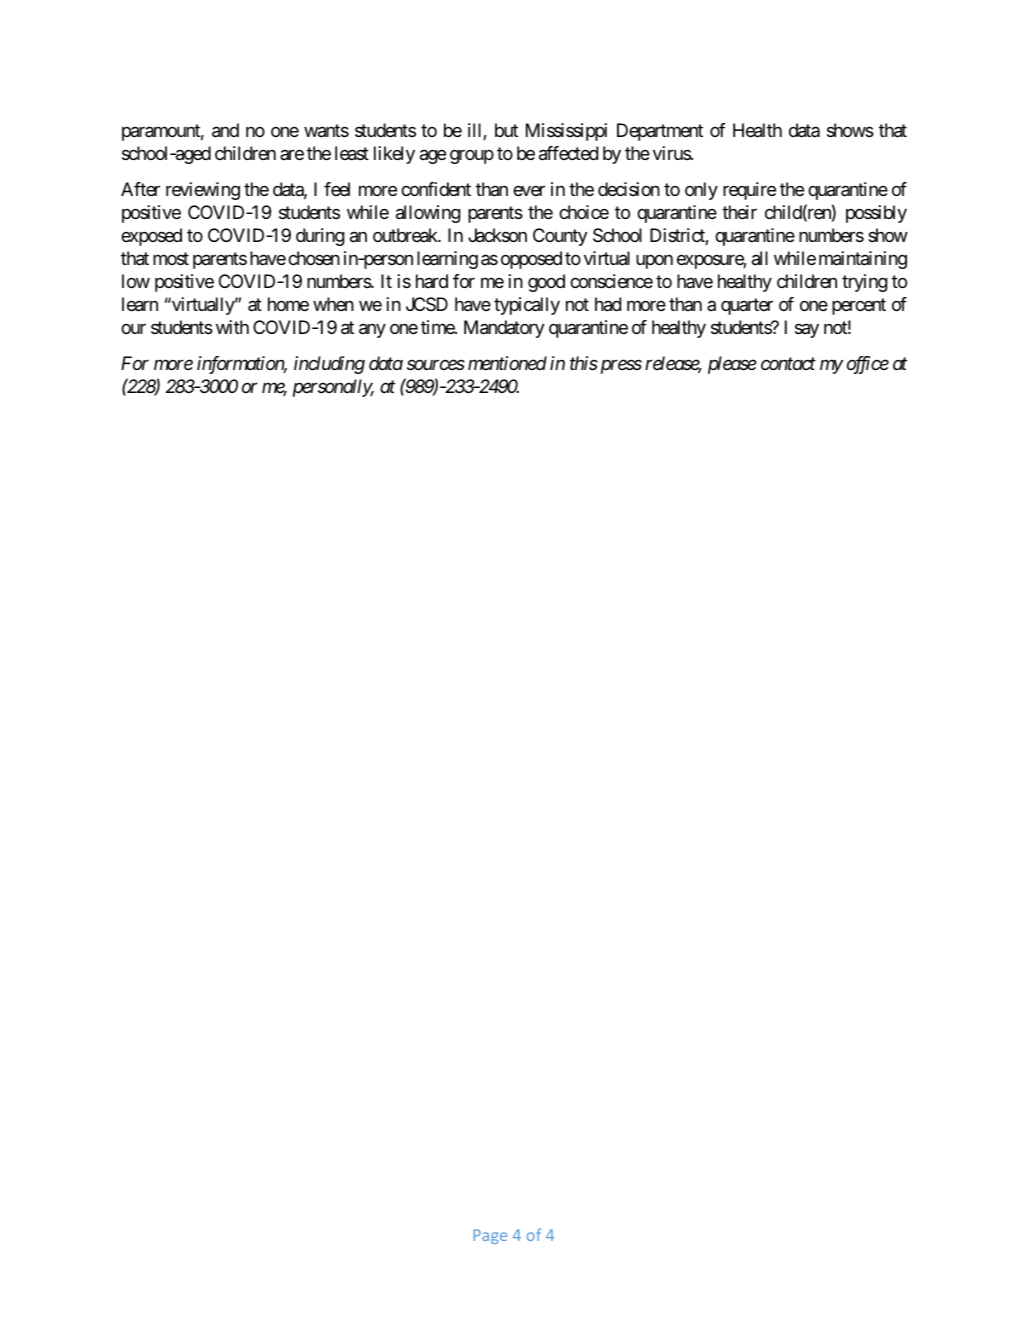  I want to click on require, so click(749, 191).
